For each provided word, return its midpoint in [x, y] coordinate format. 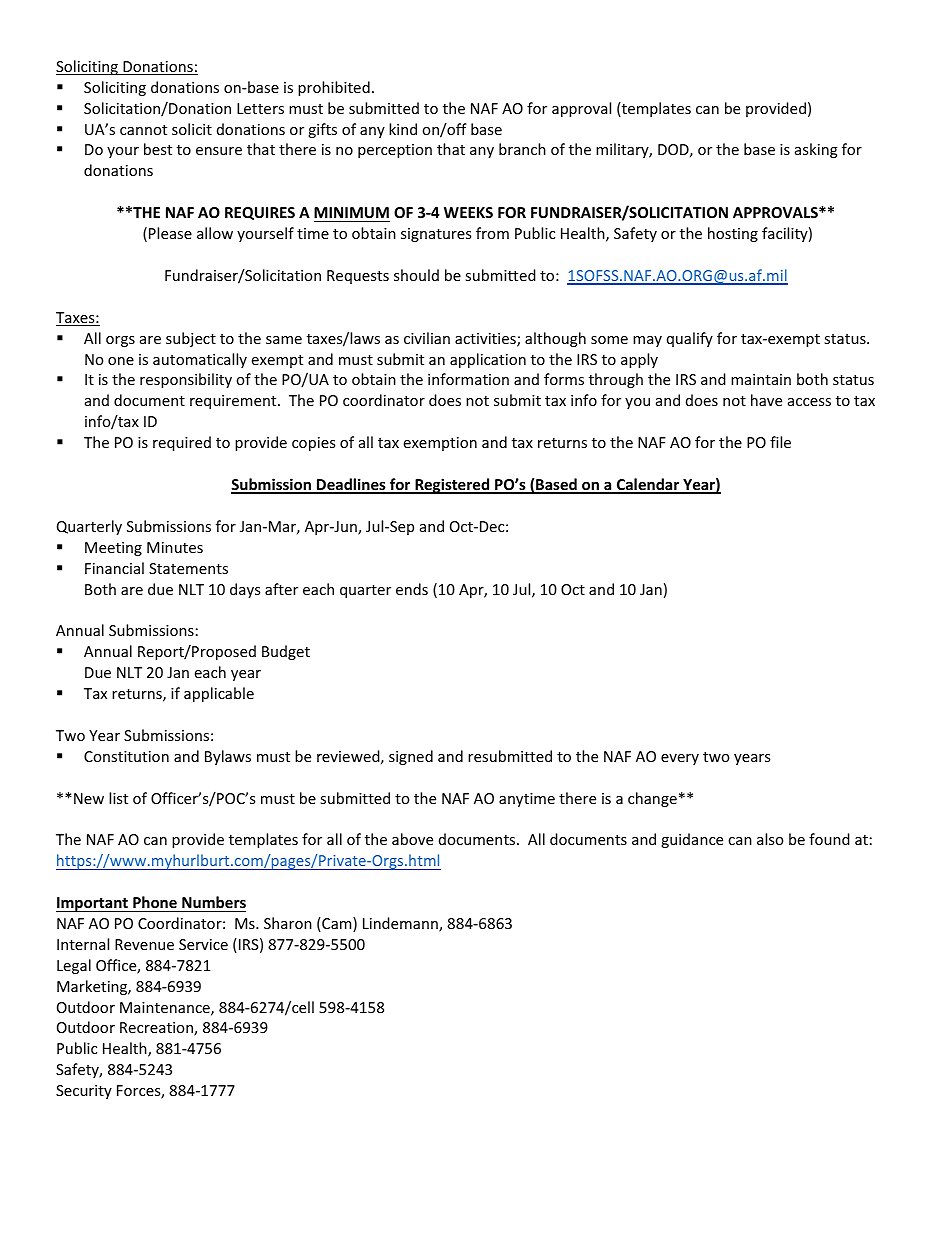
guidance [692, 840]
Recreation [157, 1029]
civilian [427, 338]
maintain [761, 379]
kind [403, 129]
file [780, 442]
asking [816, 150]
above [412, 839]
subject [191, 339]
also [770, 839]
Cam [337, 924]
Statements [188, 568]
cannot [143, 130]
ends [412, 589]
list [118, 798]
